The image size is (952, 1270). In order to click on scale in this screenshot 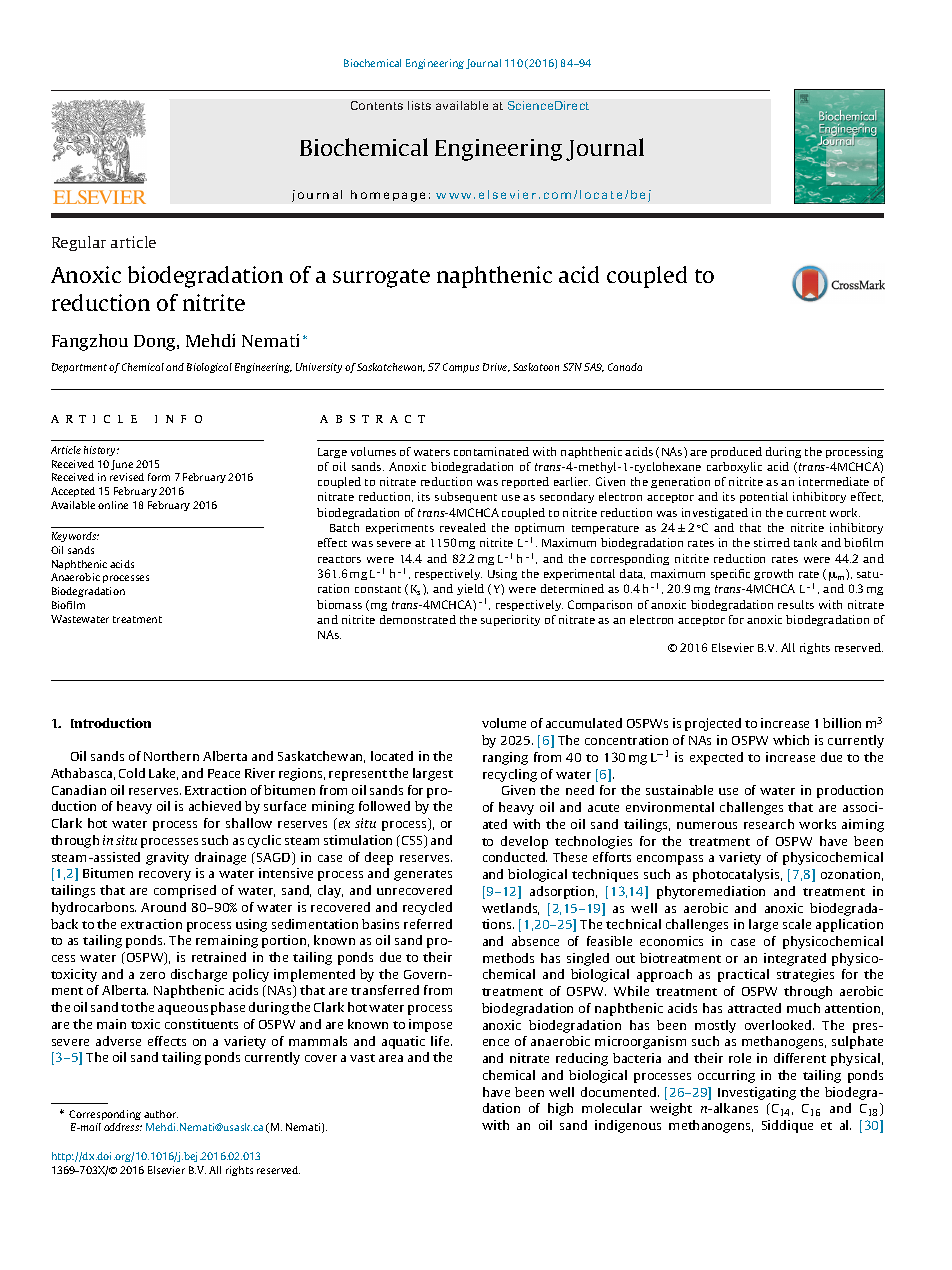, I will do `click(797, 924)`.
